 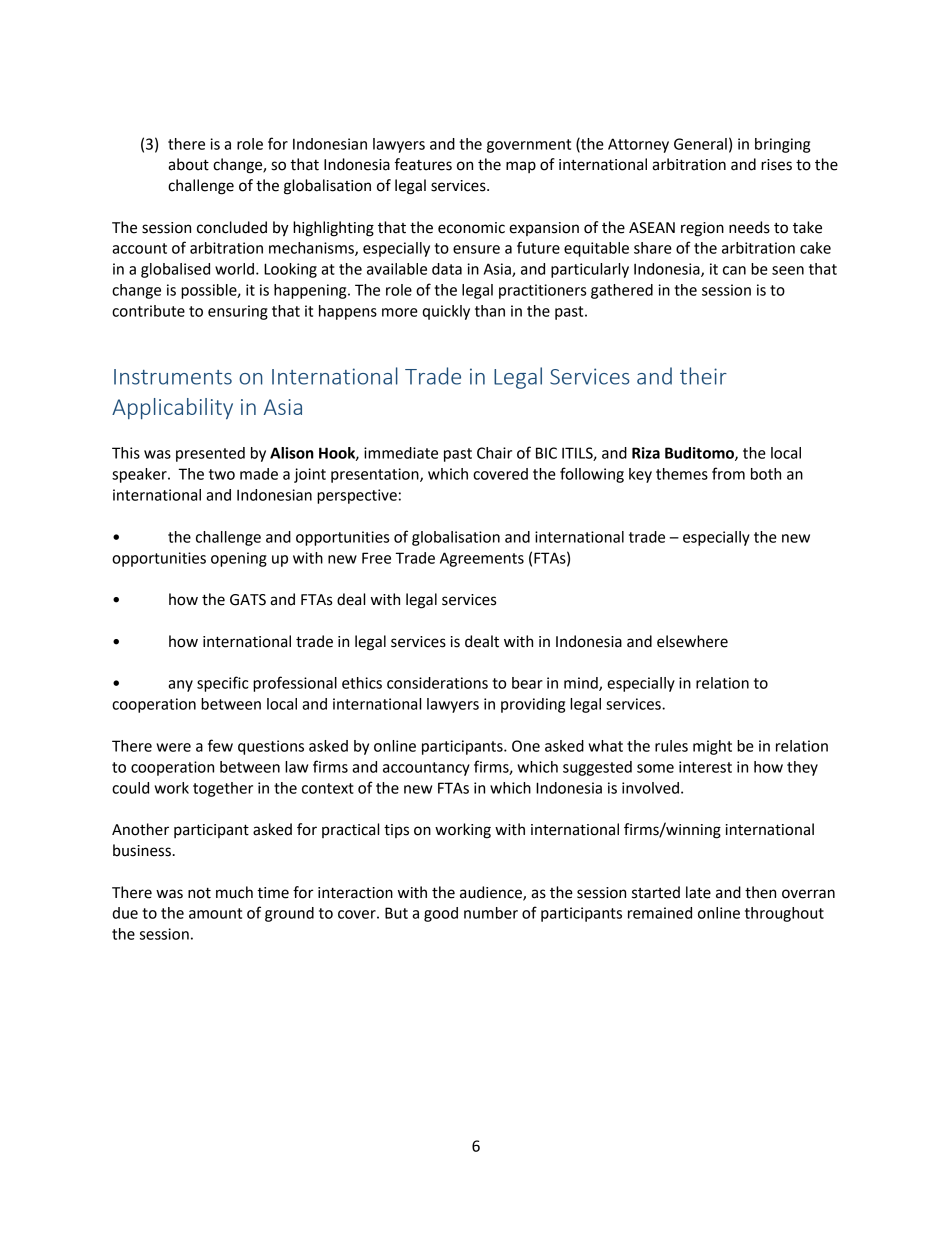 What do you see at coordinates (533, 705) in the screenshot?
I see `providing` at bounding box center [533, 705].
